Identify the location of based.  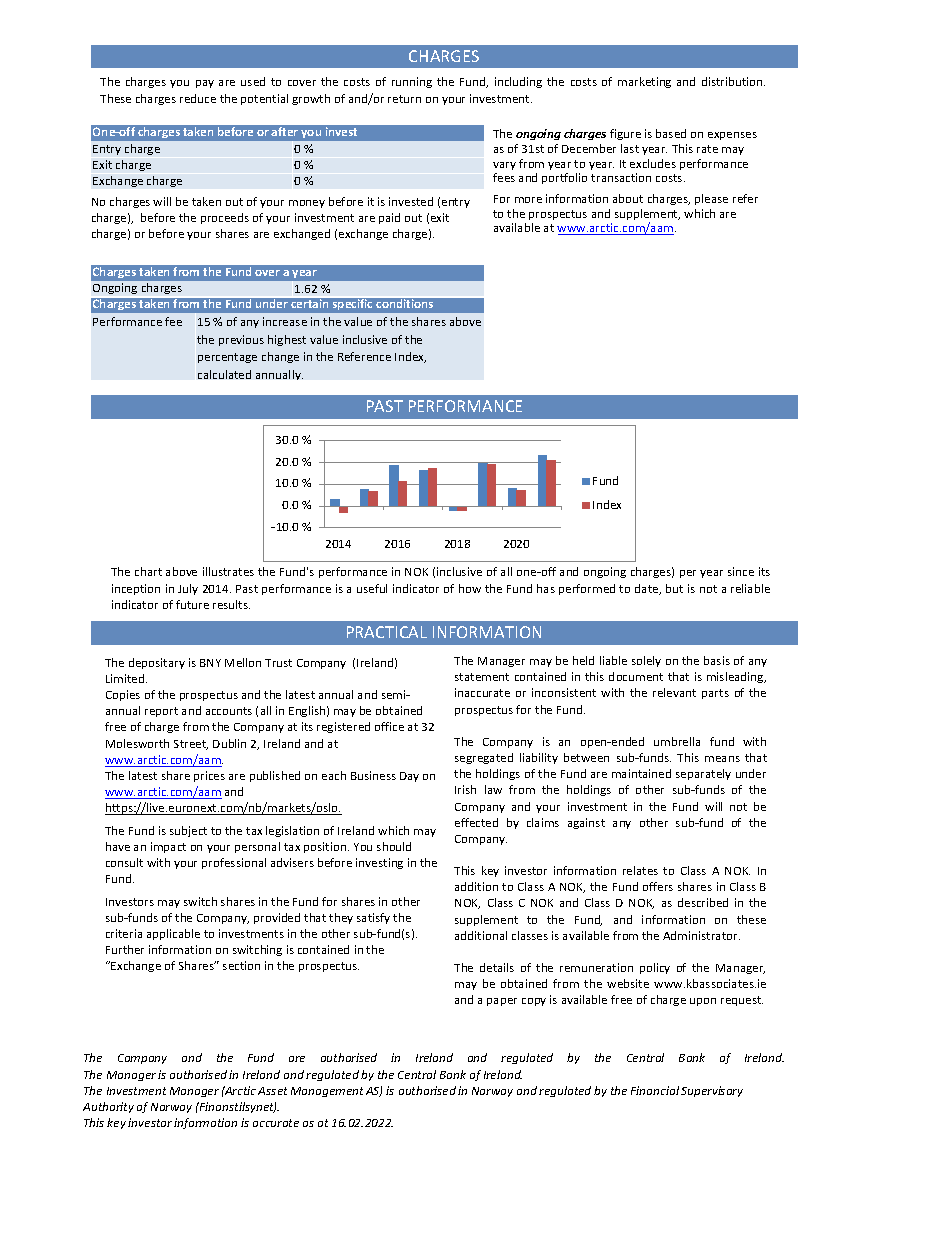
(671, 133).
